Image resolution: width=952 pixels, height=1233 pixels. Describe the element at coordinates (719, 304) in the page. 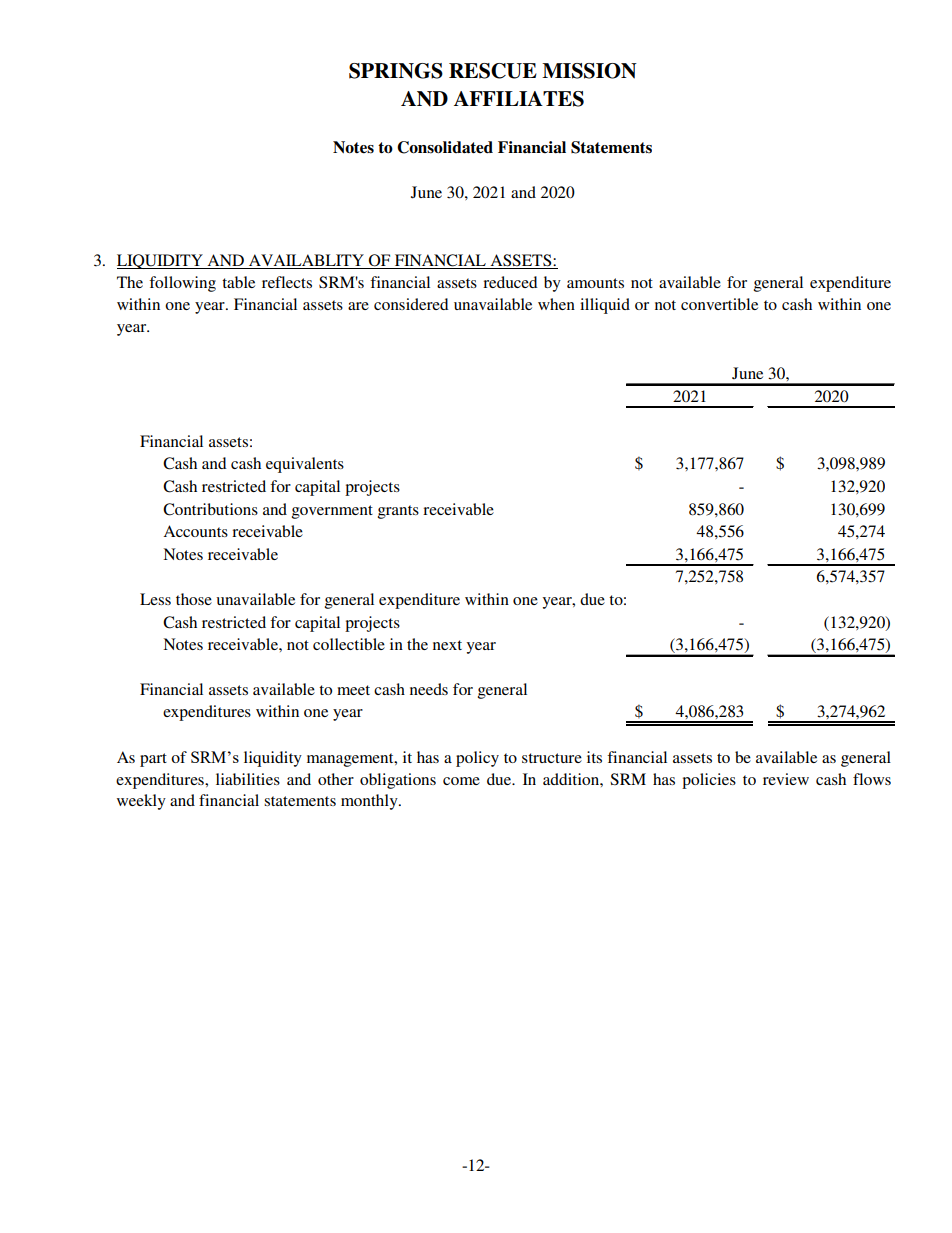

I see `convertible` at that location.
